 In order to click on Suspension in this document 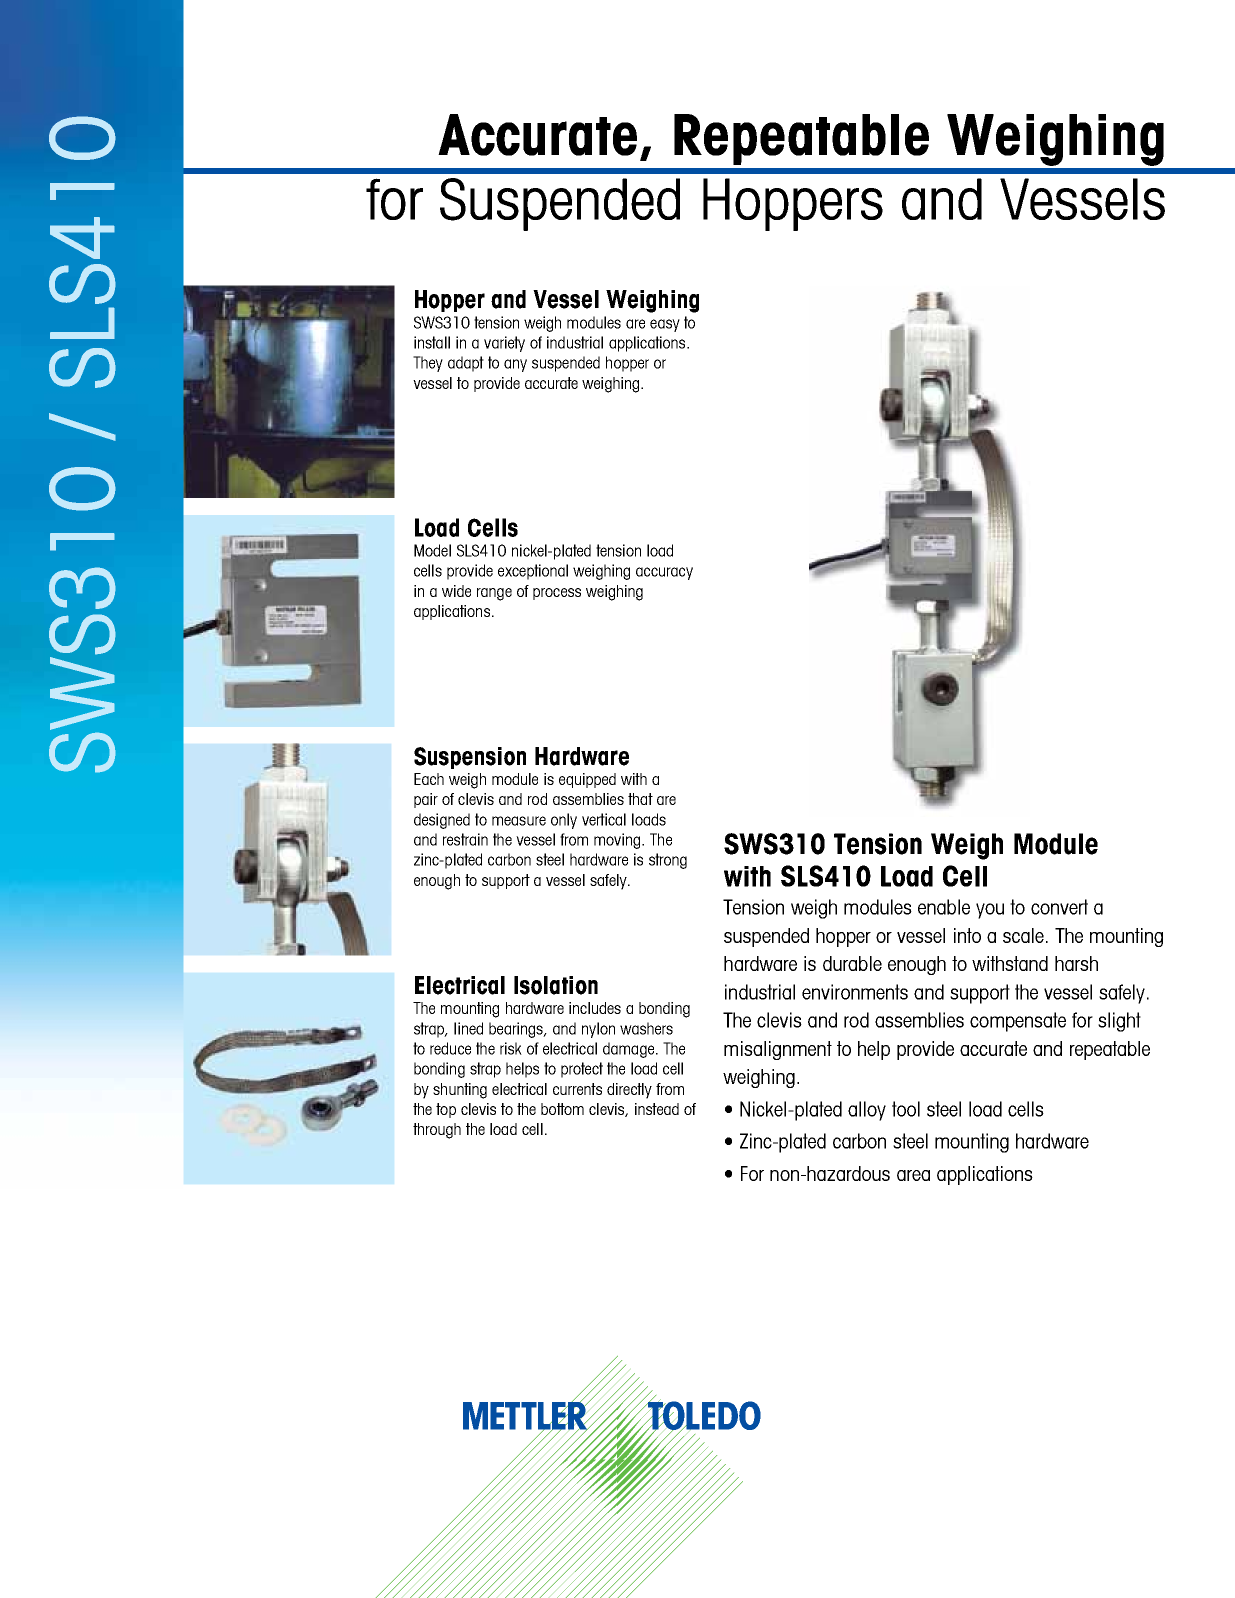, I will do `click(470, 758)`.
